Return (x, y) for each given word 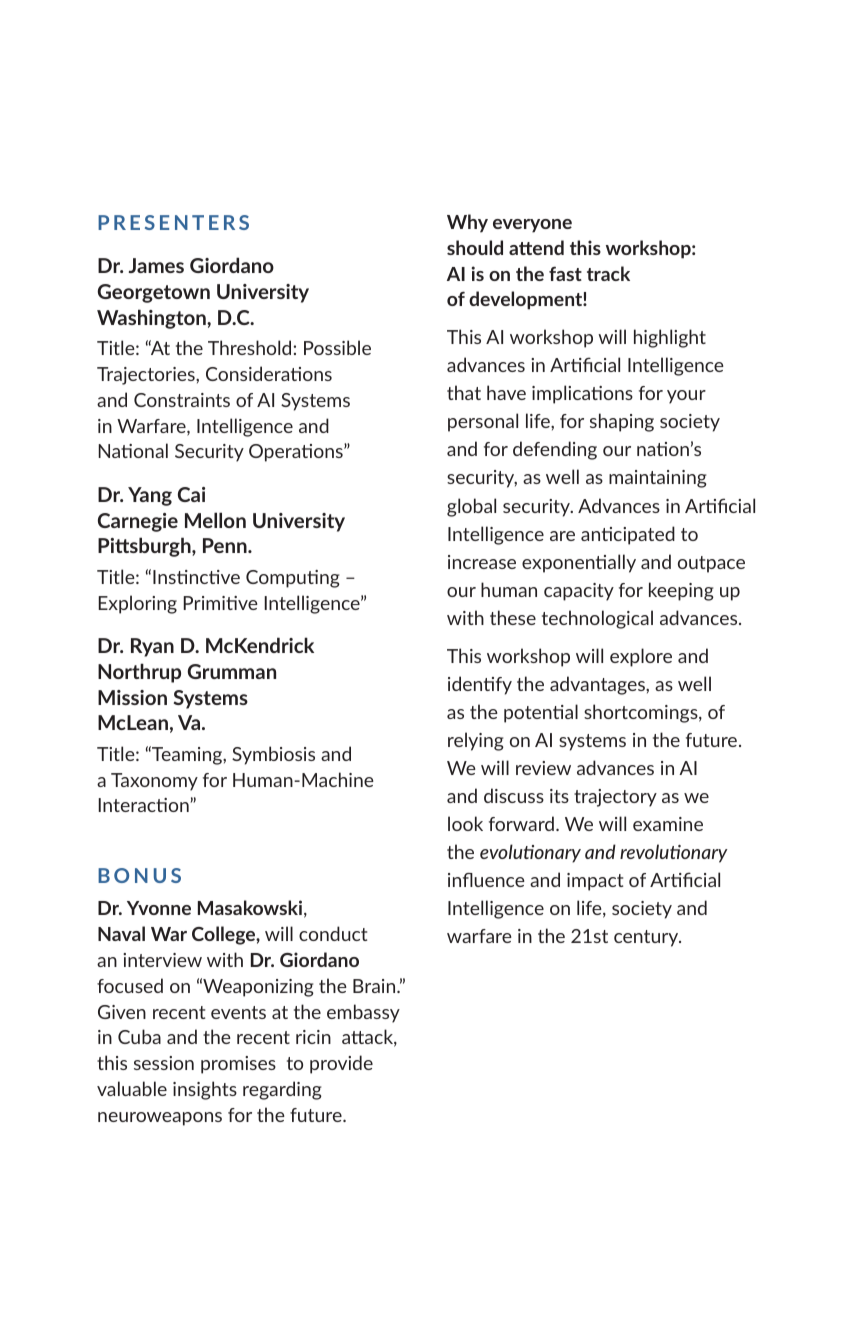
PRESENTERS (173, 222)
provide (341, 1064)
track (608, 273)
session (164, 1063)
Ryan (152, 647)
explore (641, 657)
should (475, 247)
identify (480, 685)
